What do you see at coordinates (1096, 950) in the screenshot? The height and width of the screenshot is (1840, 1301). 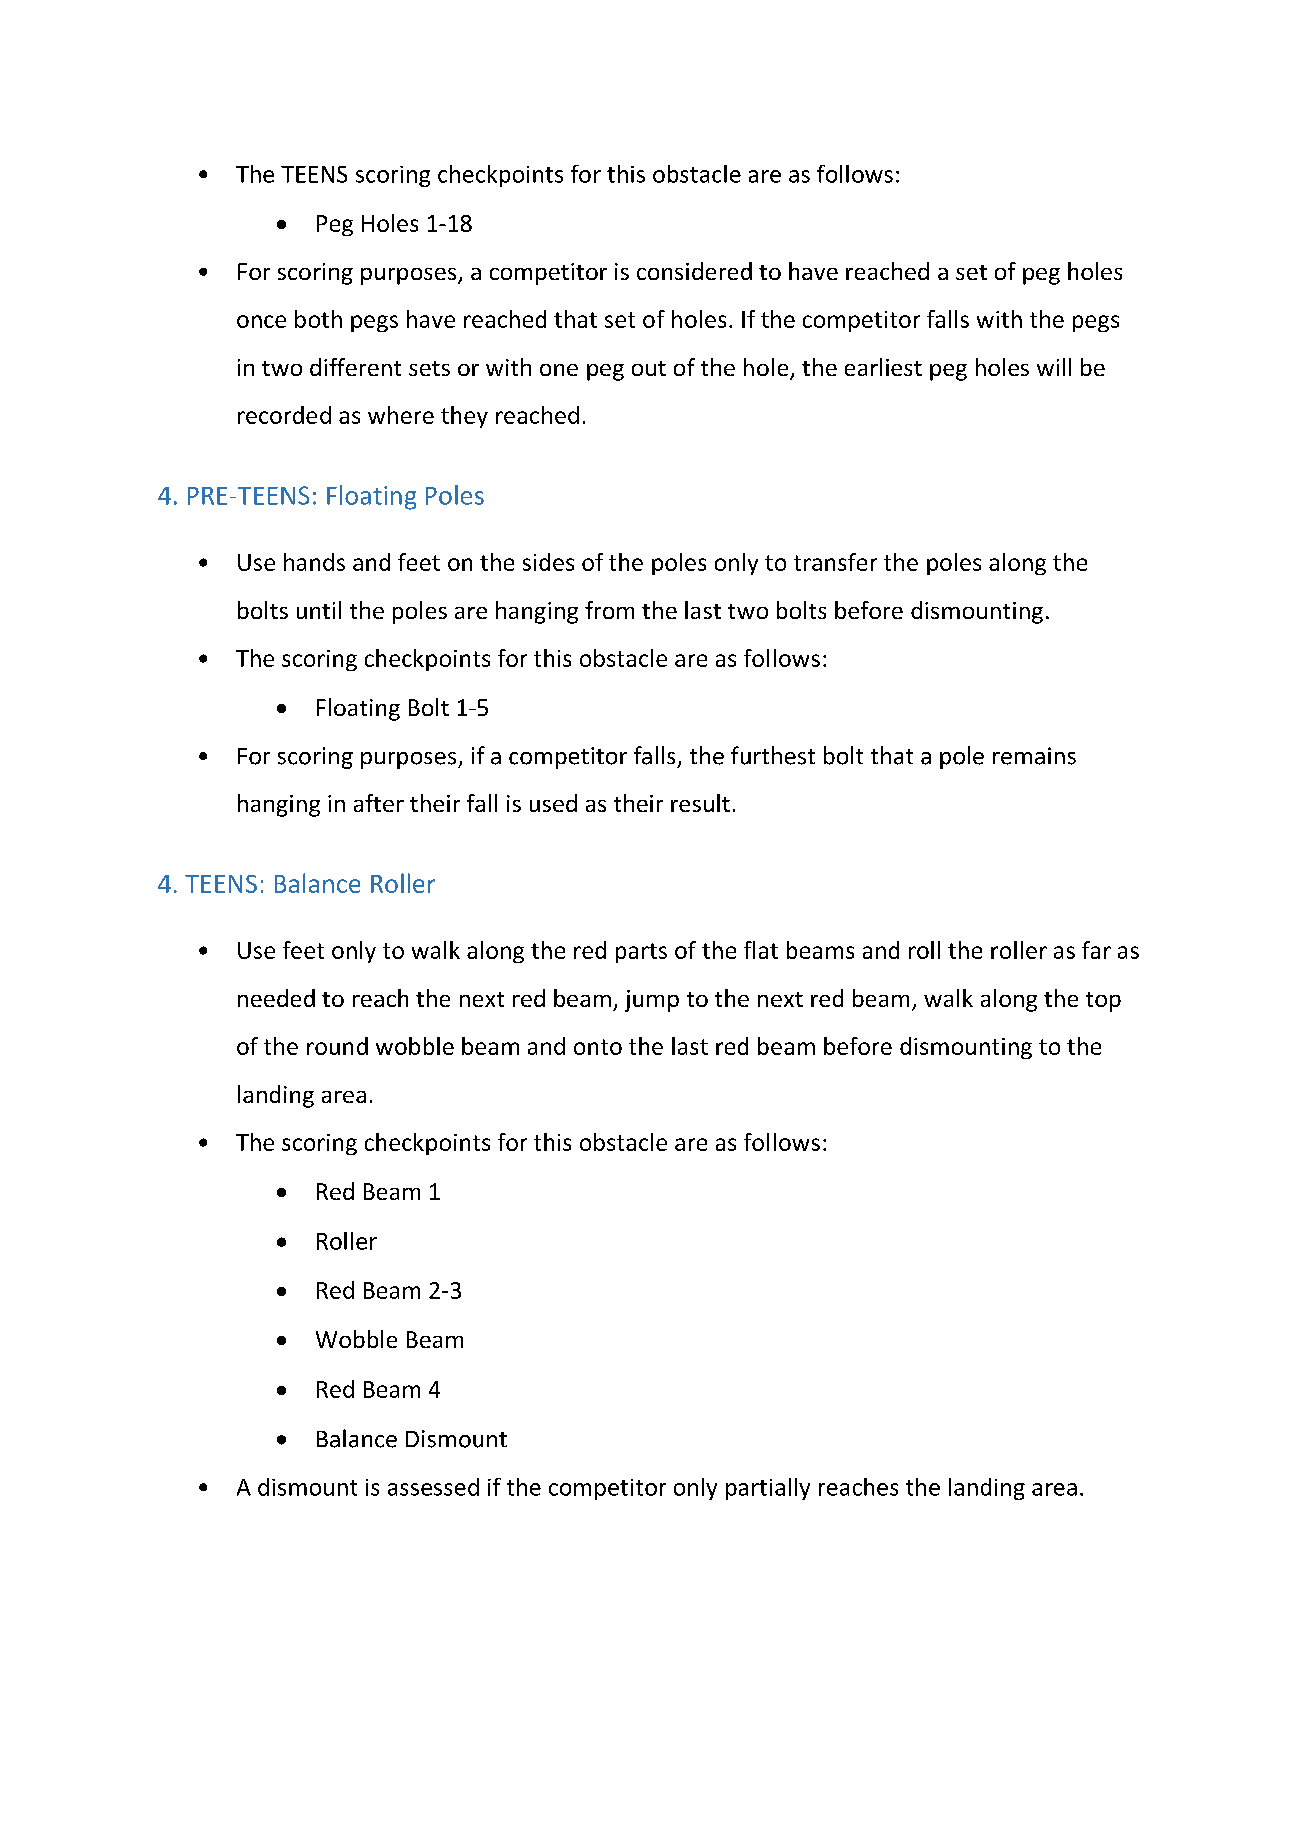 I see `far` at bounding box center [1096, 950].
